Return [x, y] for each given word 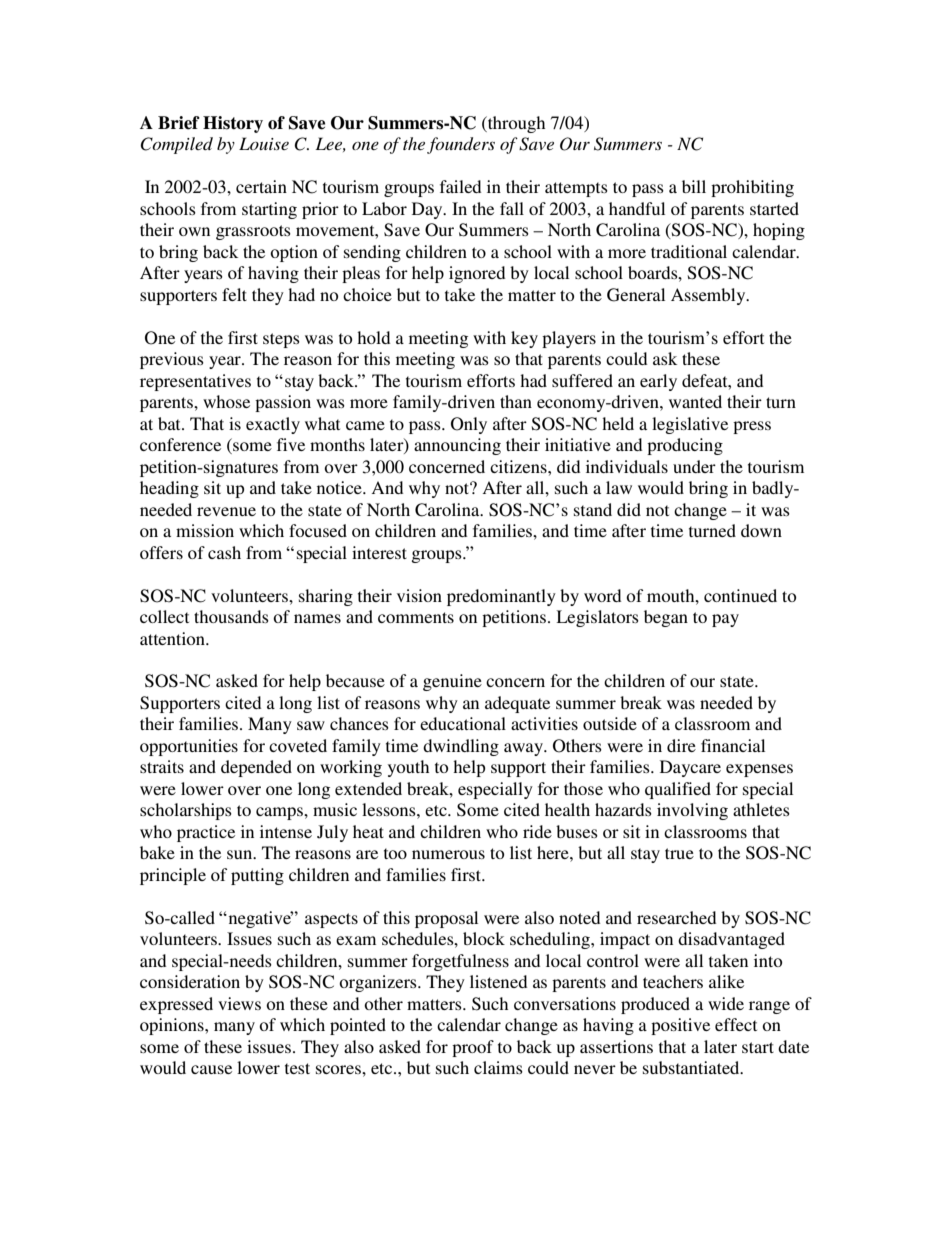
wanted [695, 401]
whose [226, 401]
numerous [448, 854]
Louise [264, 143]
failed [460, 186]
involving [692, 811]
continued [740, 595]
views [239, 1003]
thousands [231, 616]
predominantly [501, 597]
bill [694, 186]
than [516, 401]
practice [206, 833]
